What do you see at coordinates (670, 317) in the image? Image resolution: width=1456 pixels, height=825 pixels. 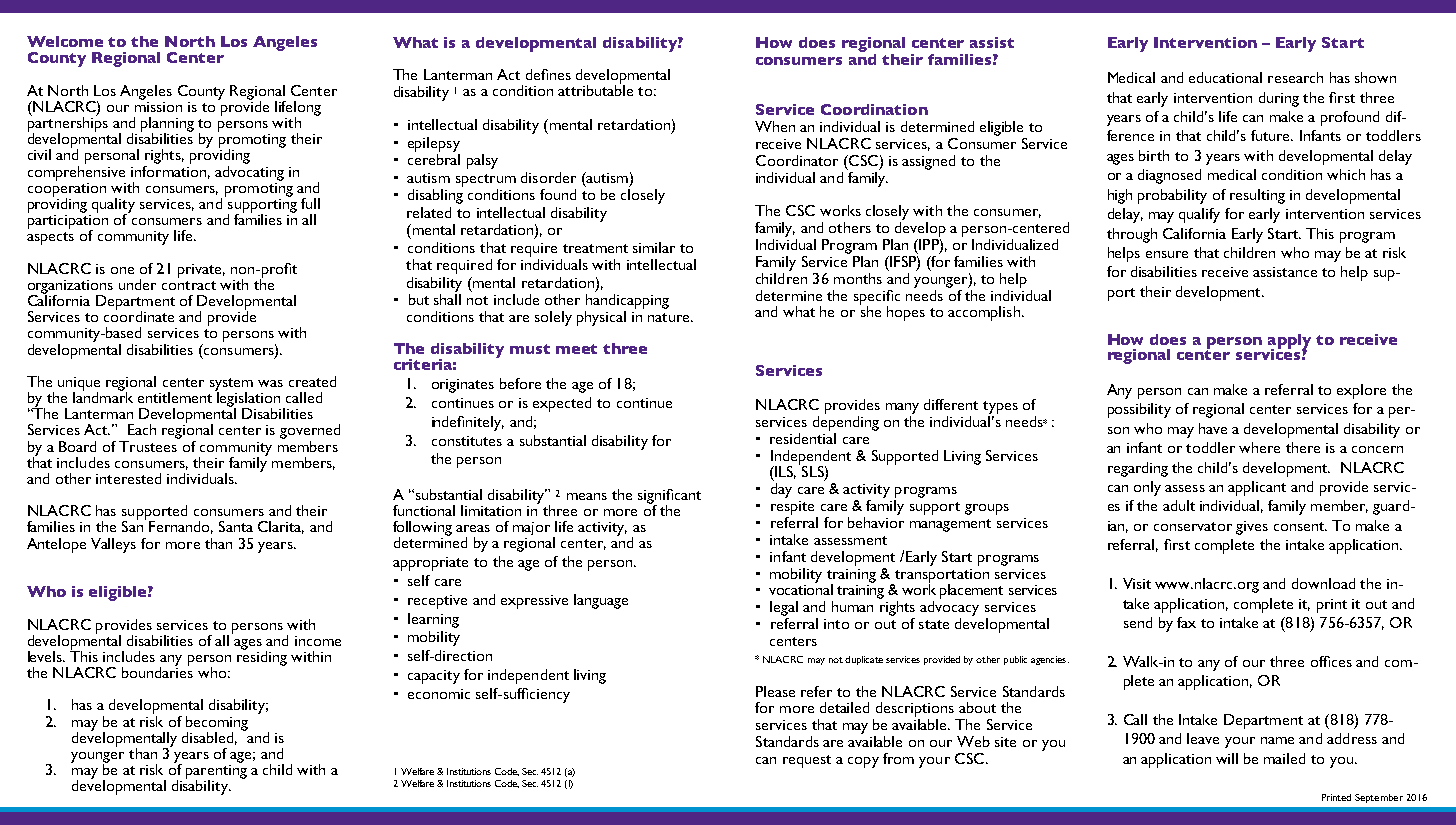 I see `nature` at bounding box center [670, 317].
